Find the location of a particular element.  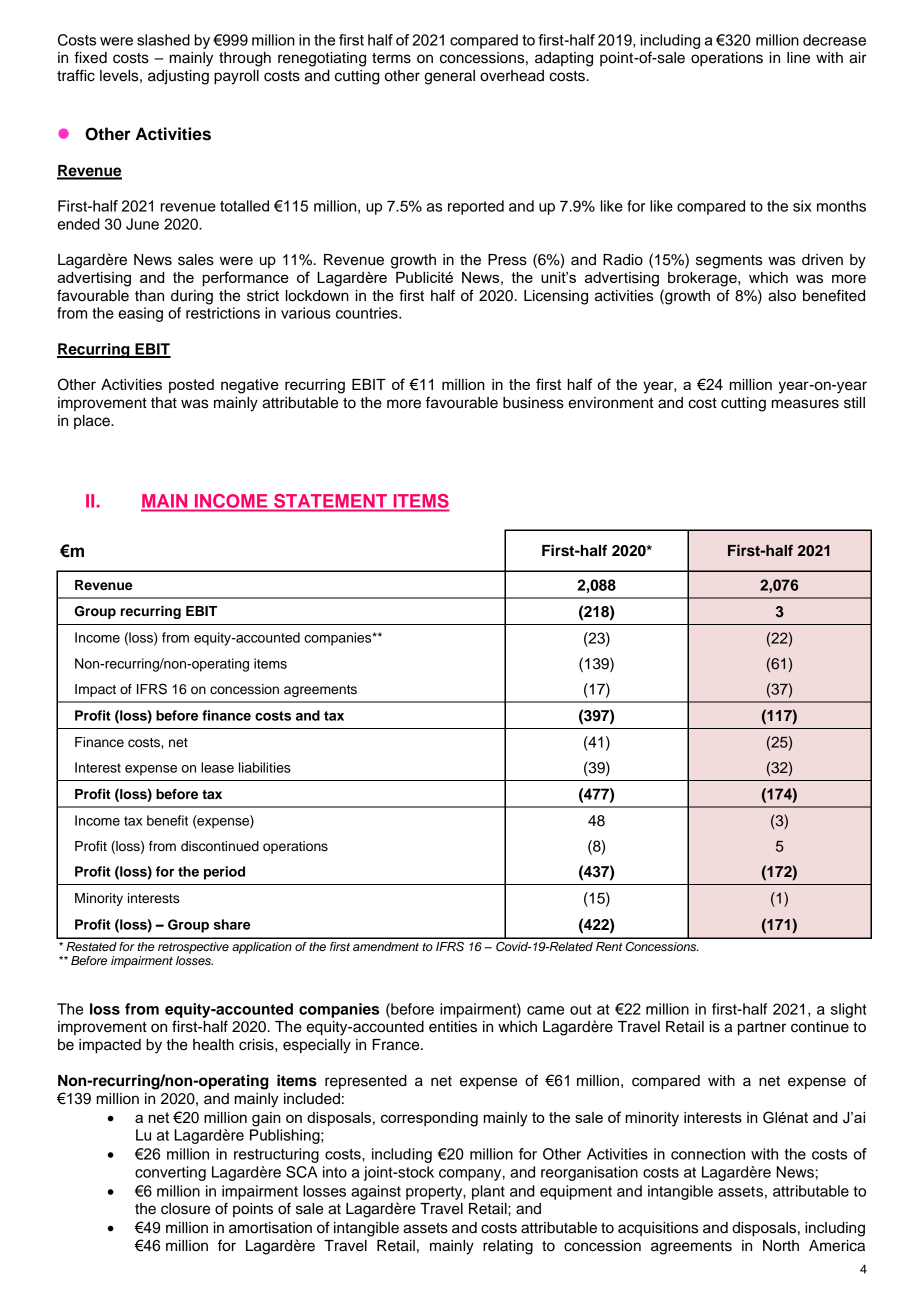

measures is located at coordinates (805, 404).
